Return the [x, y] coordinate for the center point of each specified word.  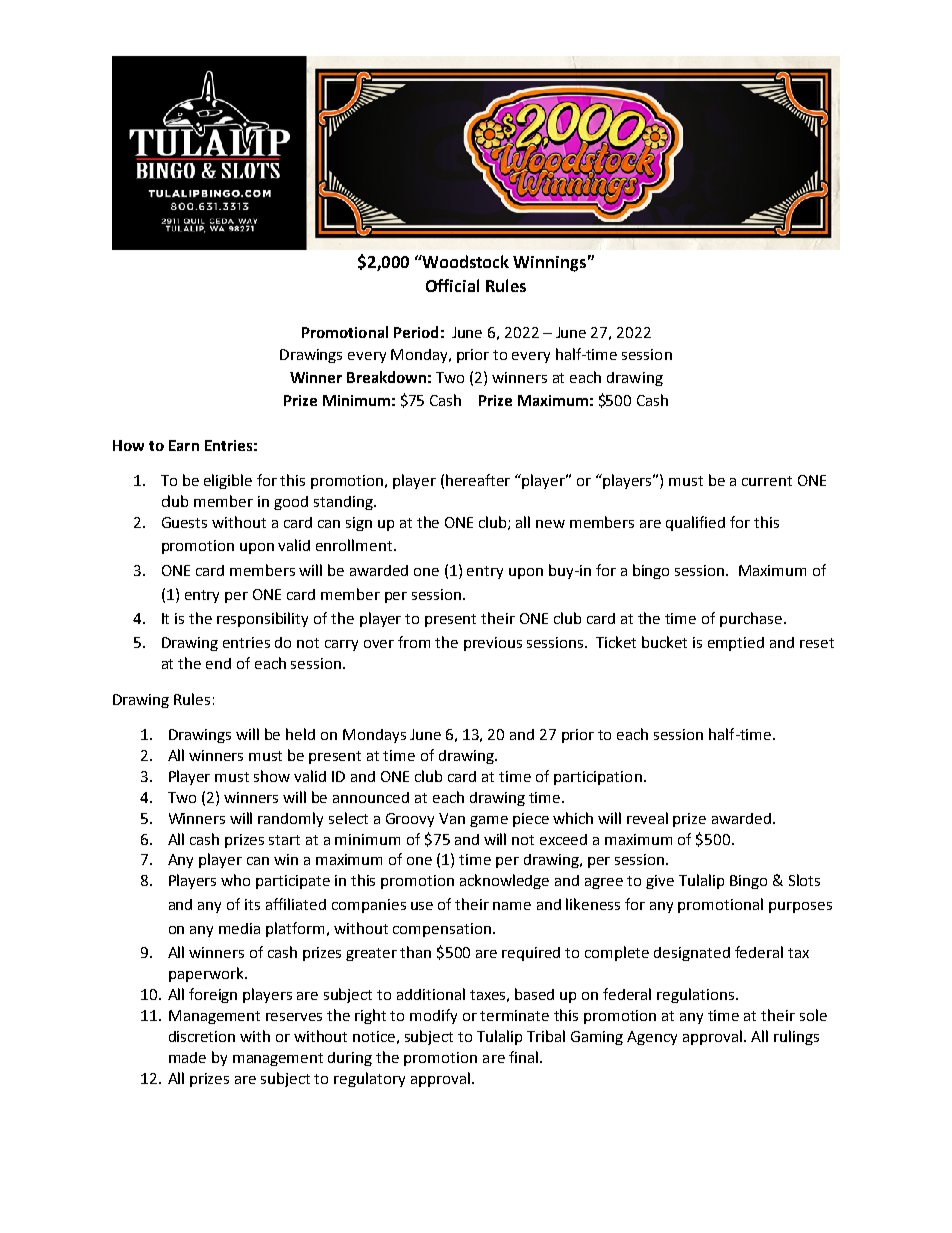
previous [493, 644]
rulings [796, 1037]
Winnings [549, 264]
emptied [736, 644]
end [218, 663]
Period [416, 332]
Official [452, 285]
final [523, 1057]
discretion [202, 1036]
